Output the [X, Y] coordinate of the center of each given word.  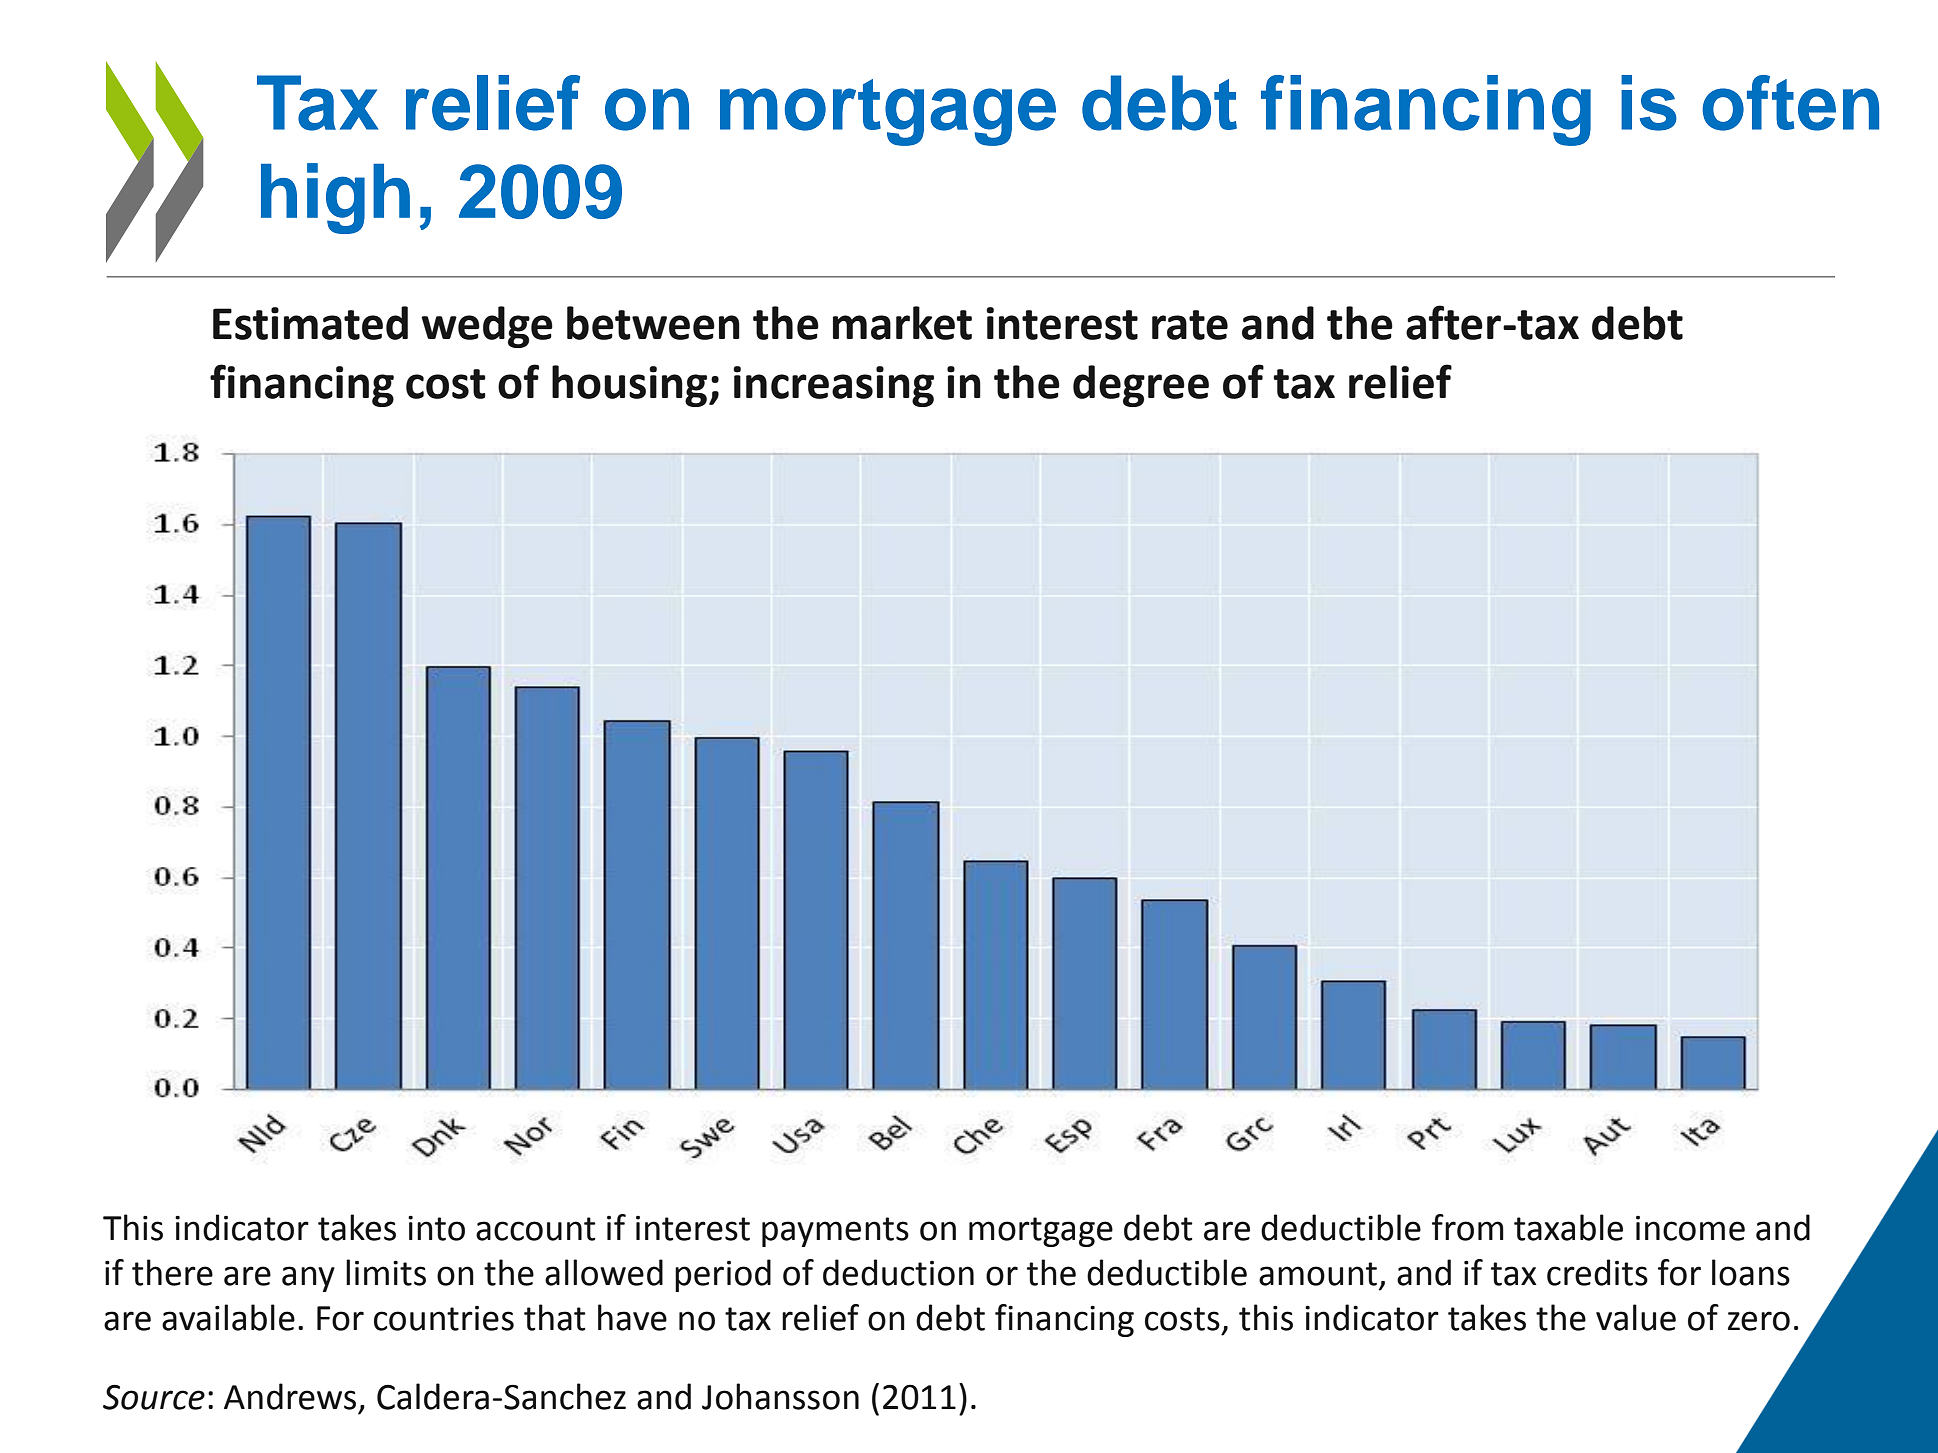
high [335, 198]
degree [1141, 386]
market [902, 323]
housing [631, 386]
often [1790, 103]
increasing [833, 386]
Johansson [780, 1396]
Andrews [290, 1396]
